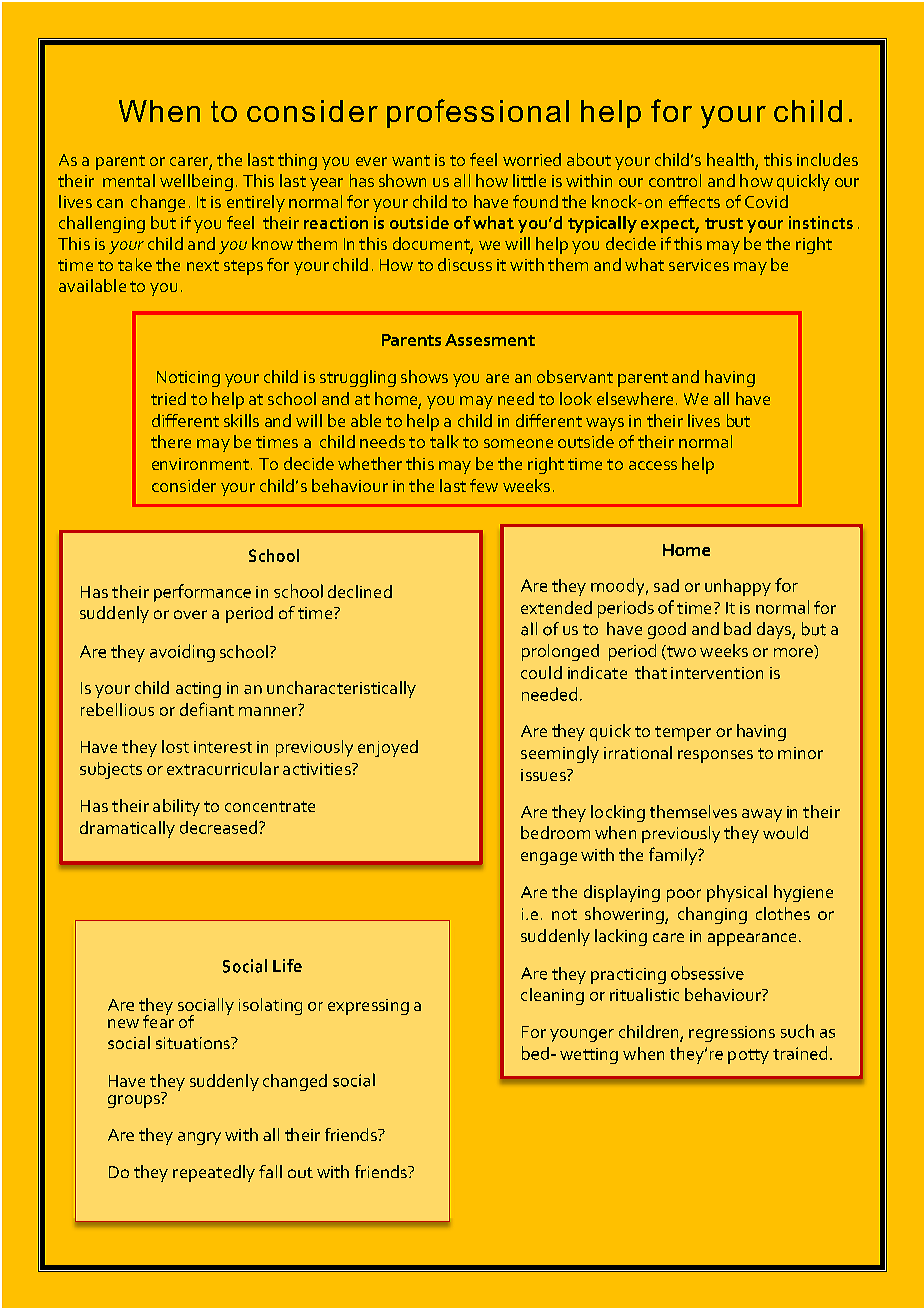 The image size is (924, 1308). What do you see at coordinates (196, 182) in the document?
I see `wellbeing` at bounding box center [196, 182].
